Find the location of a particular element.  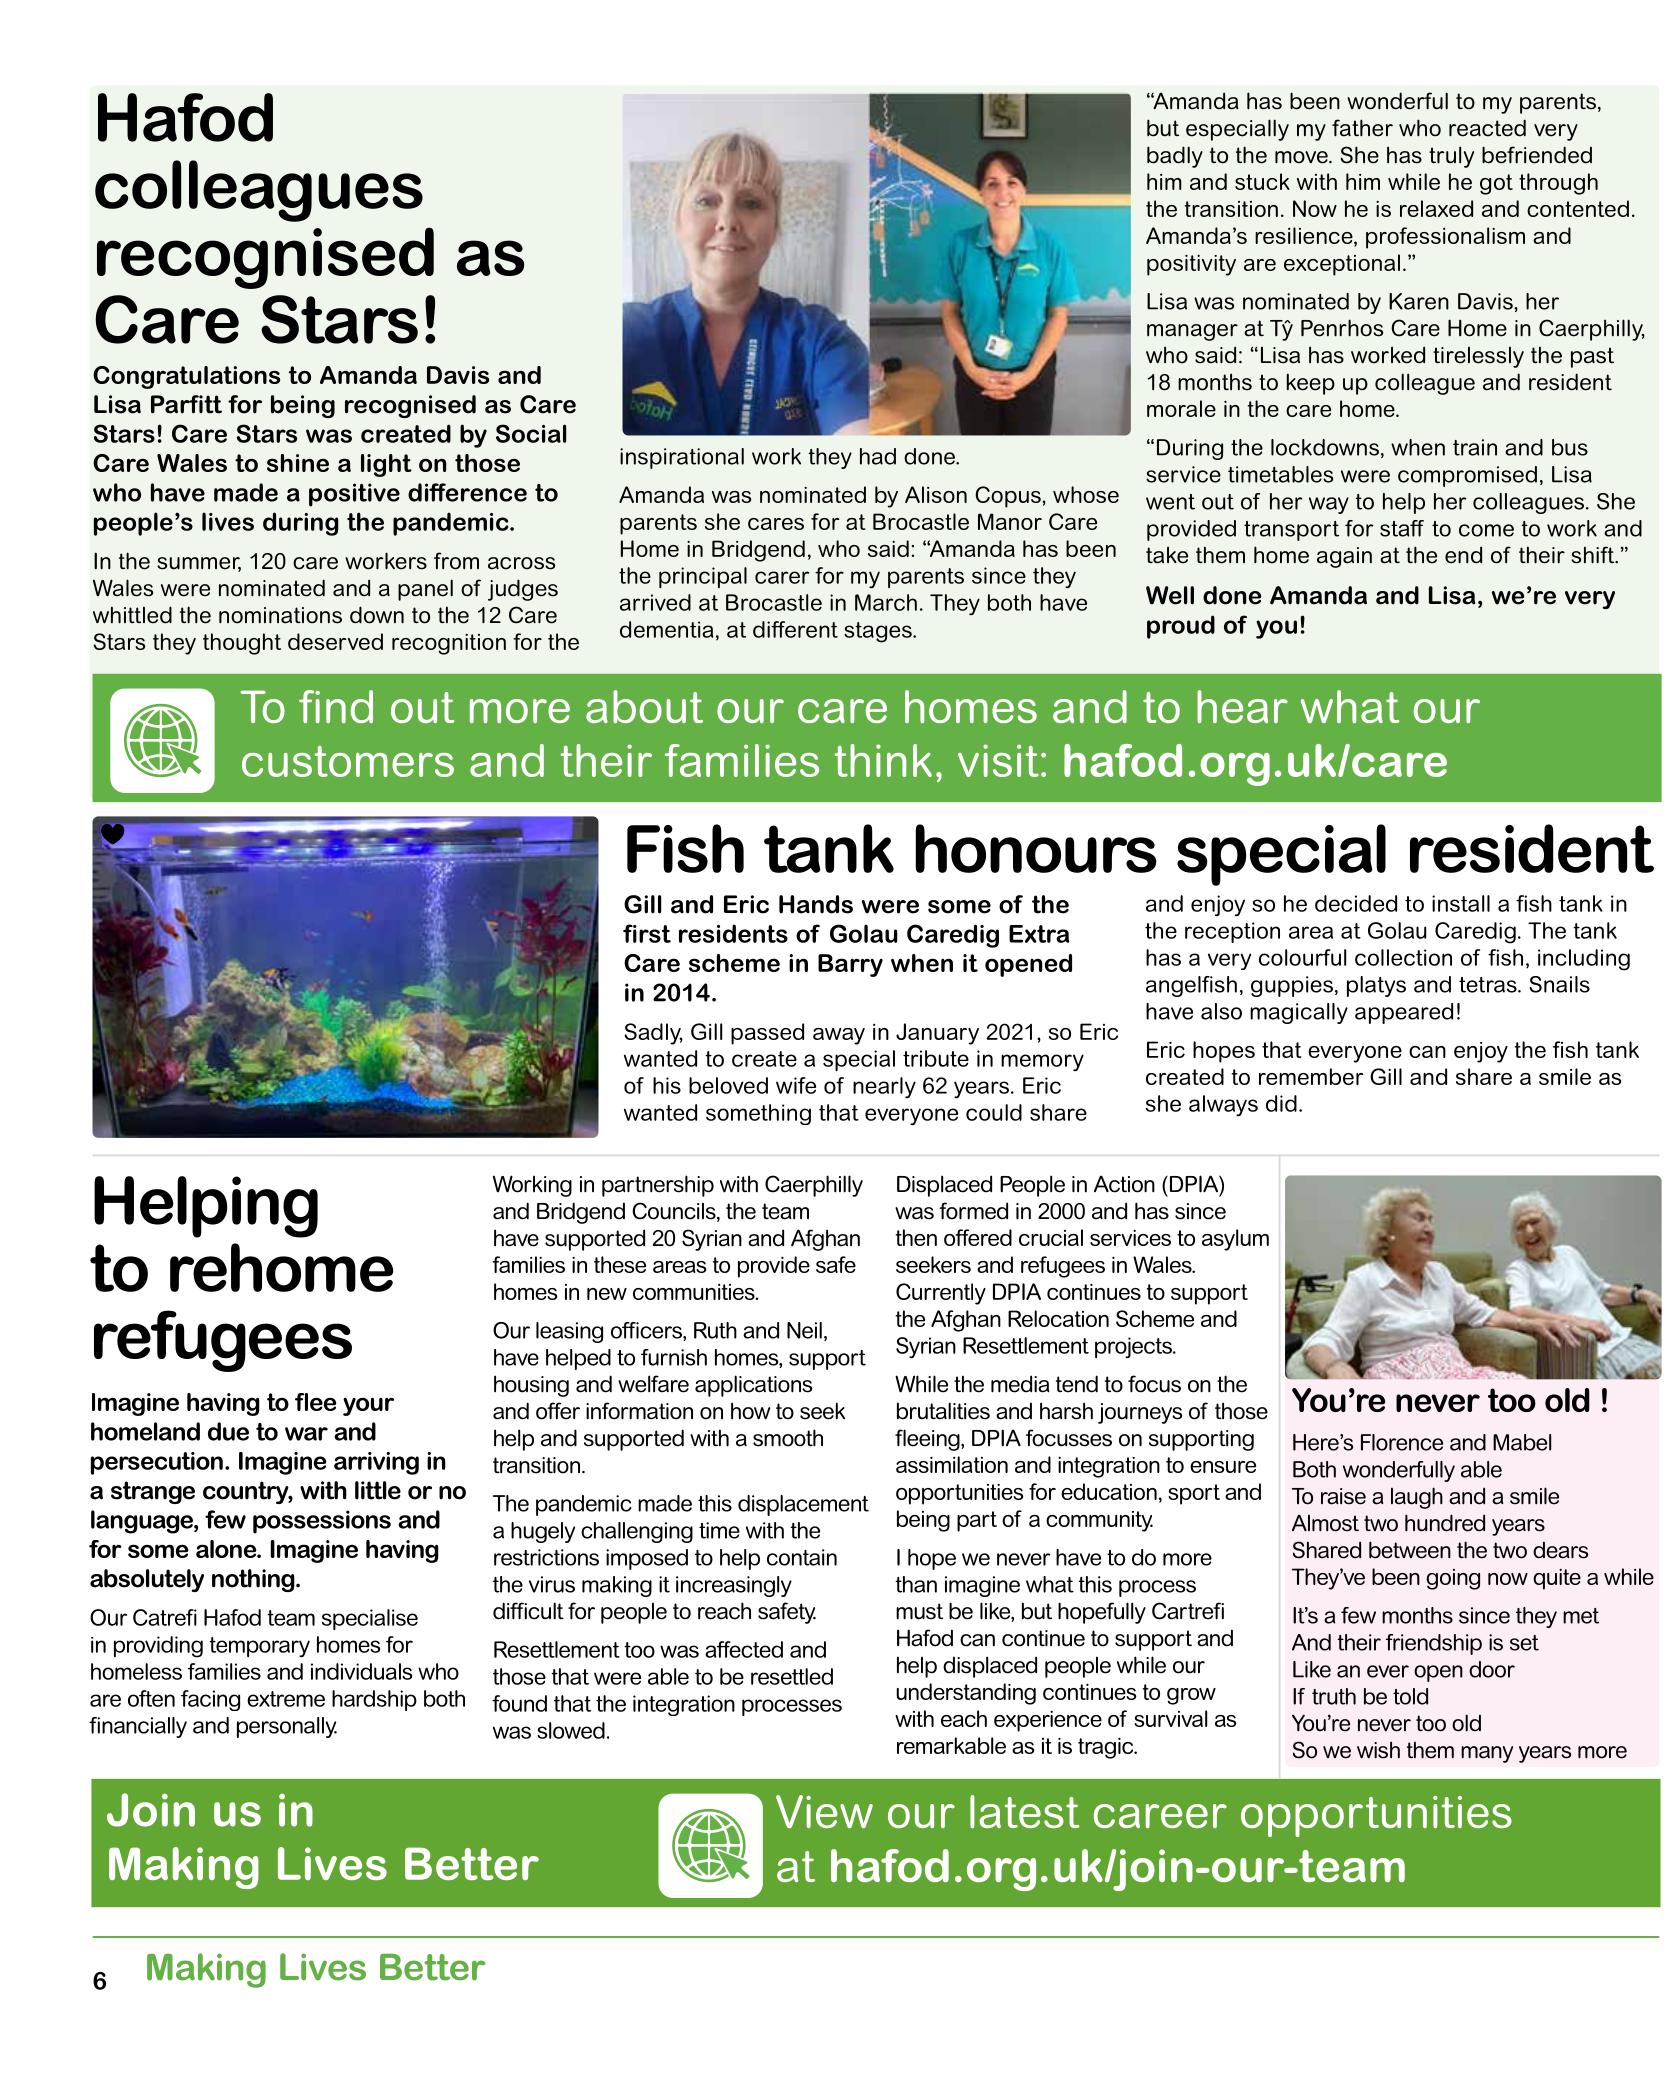

personally is located at coordinates (287, 1727).
